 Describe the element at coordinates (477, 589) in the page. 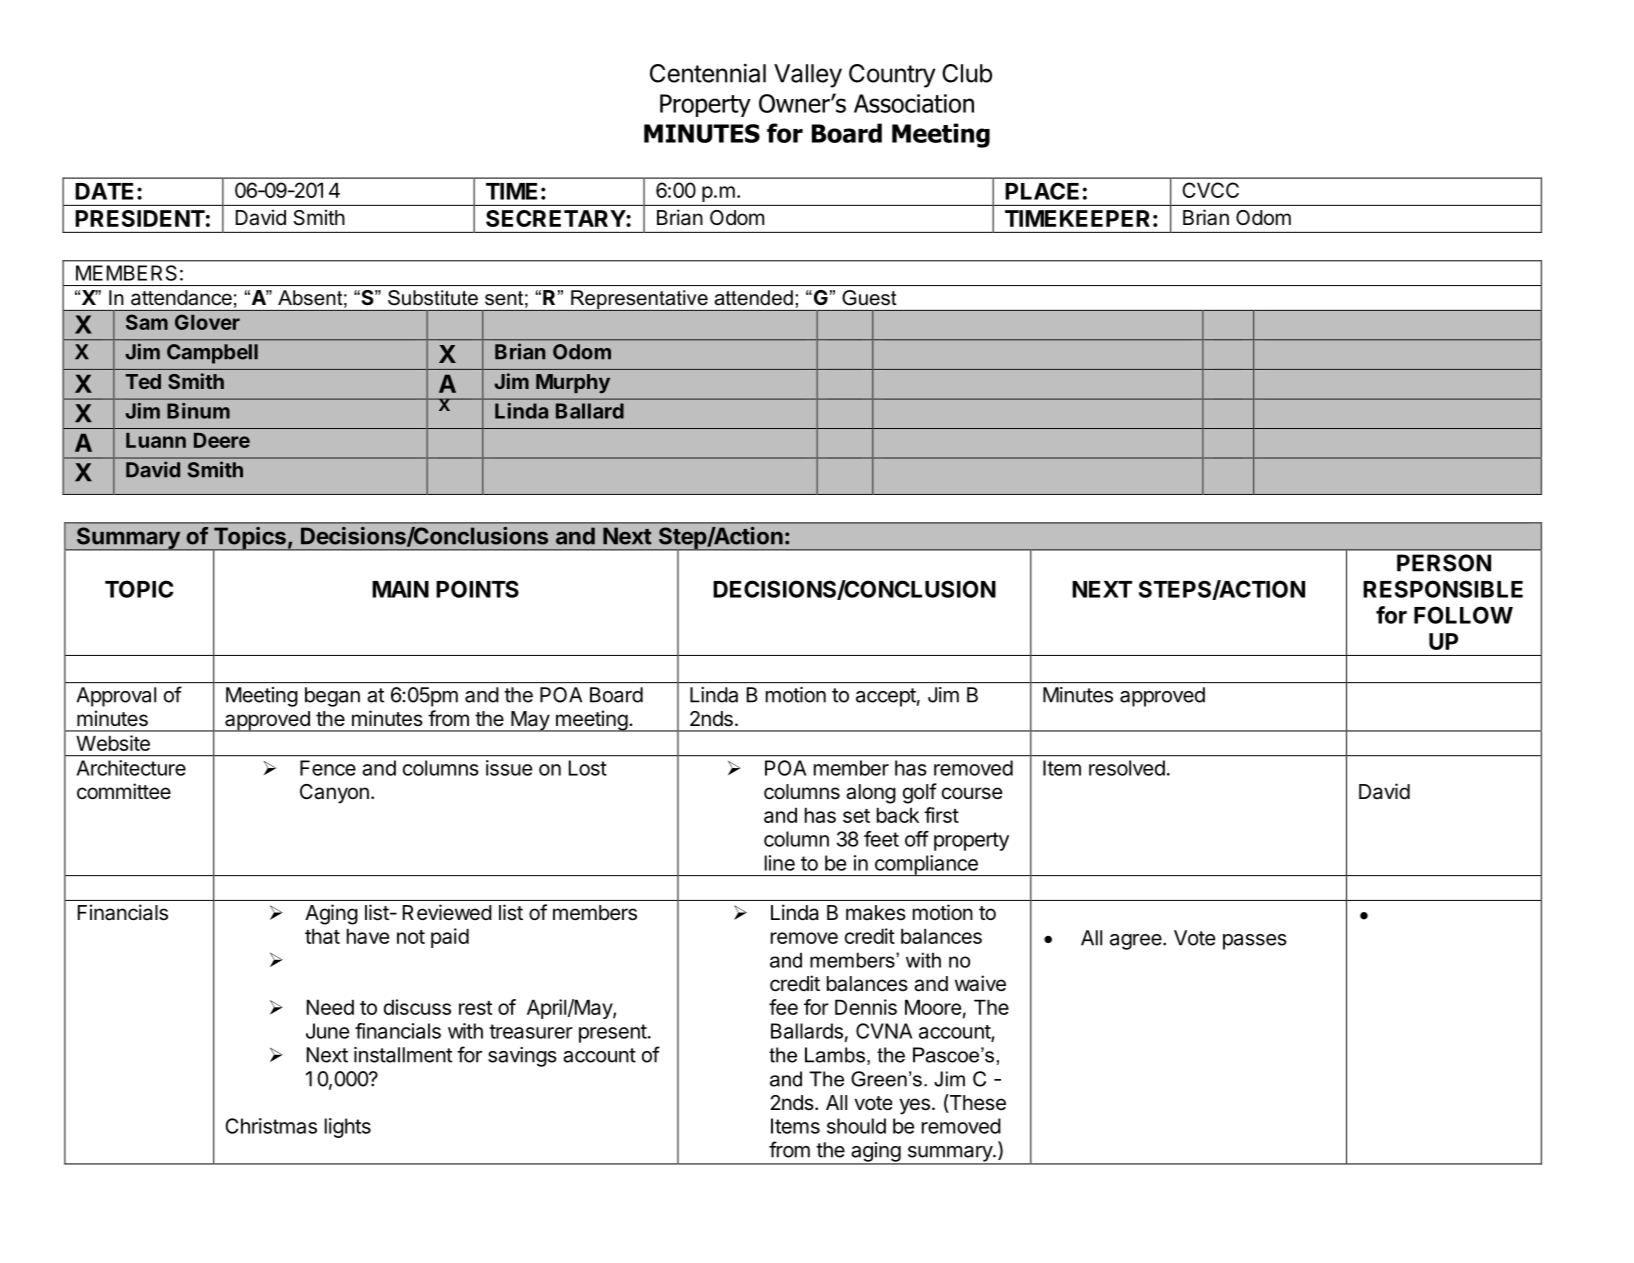

I see `POINTS` at that location.
